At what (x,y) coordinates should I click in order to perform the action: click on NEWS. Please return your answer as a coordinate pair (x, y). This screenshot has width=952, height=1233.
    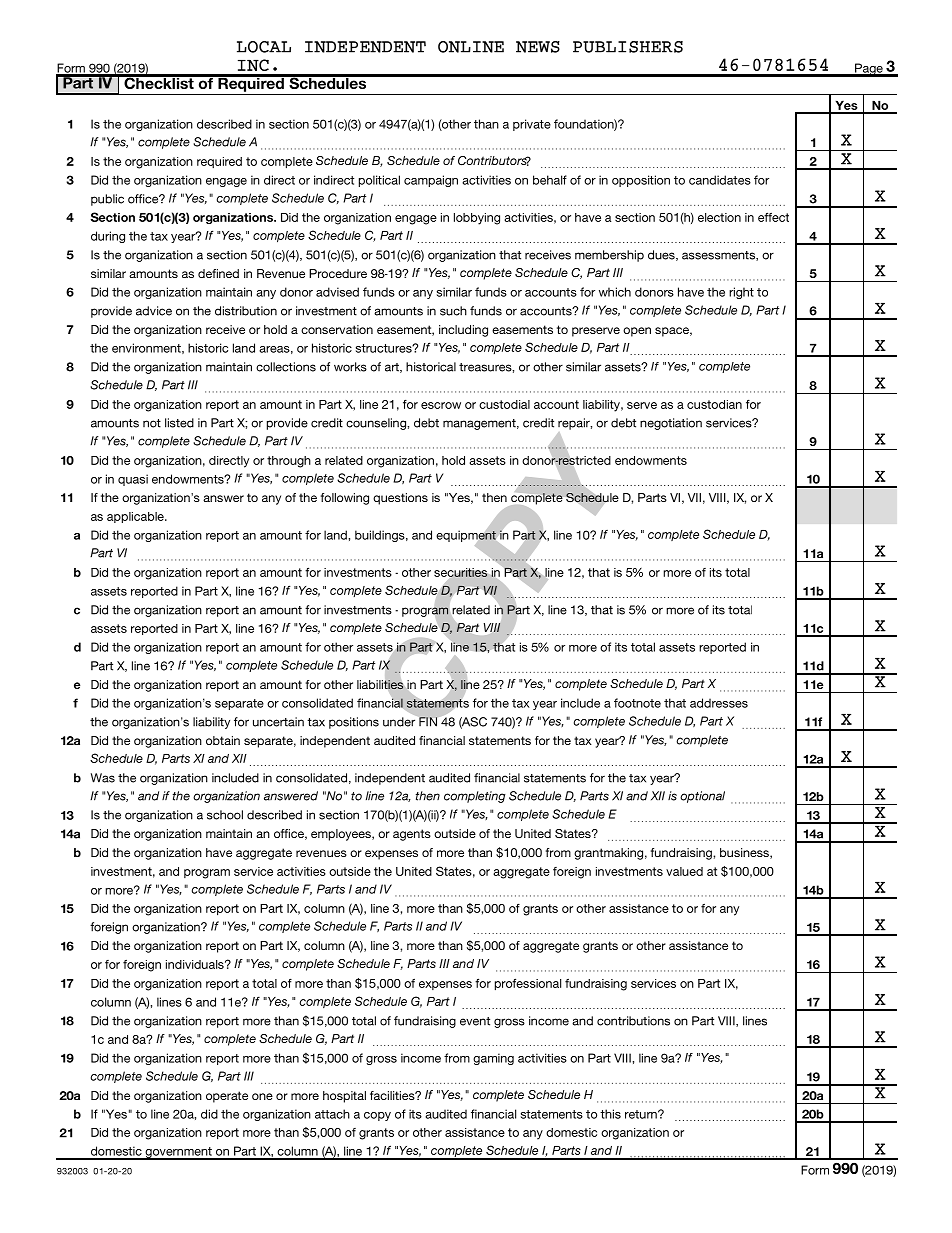
    Looking at the image, I should click on (538, 47).
